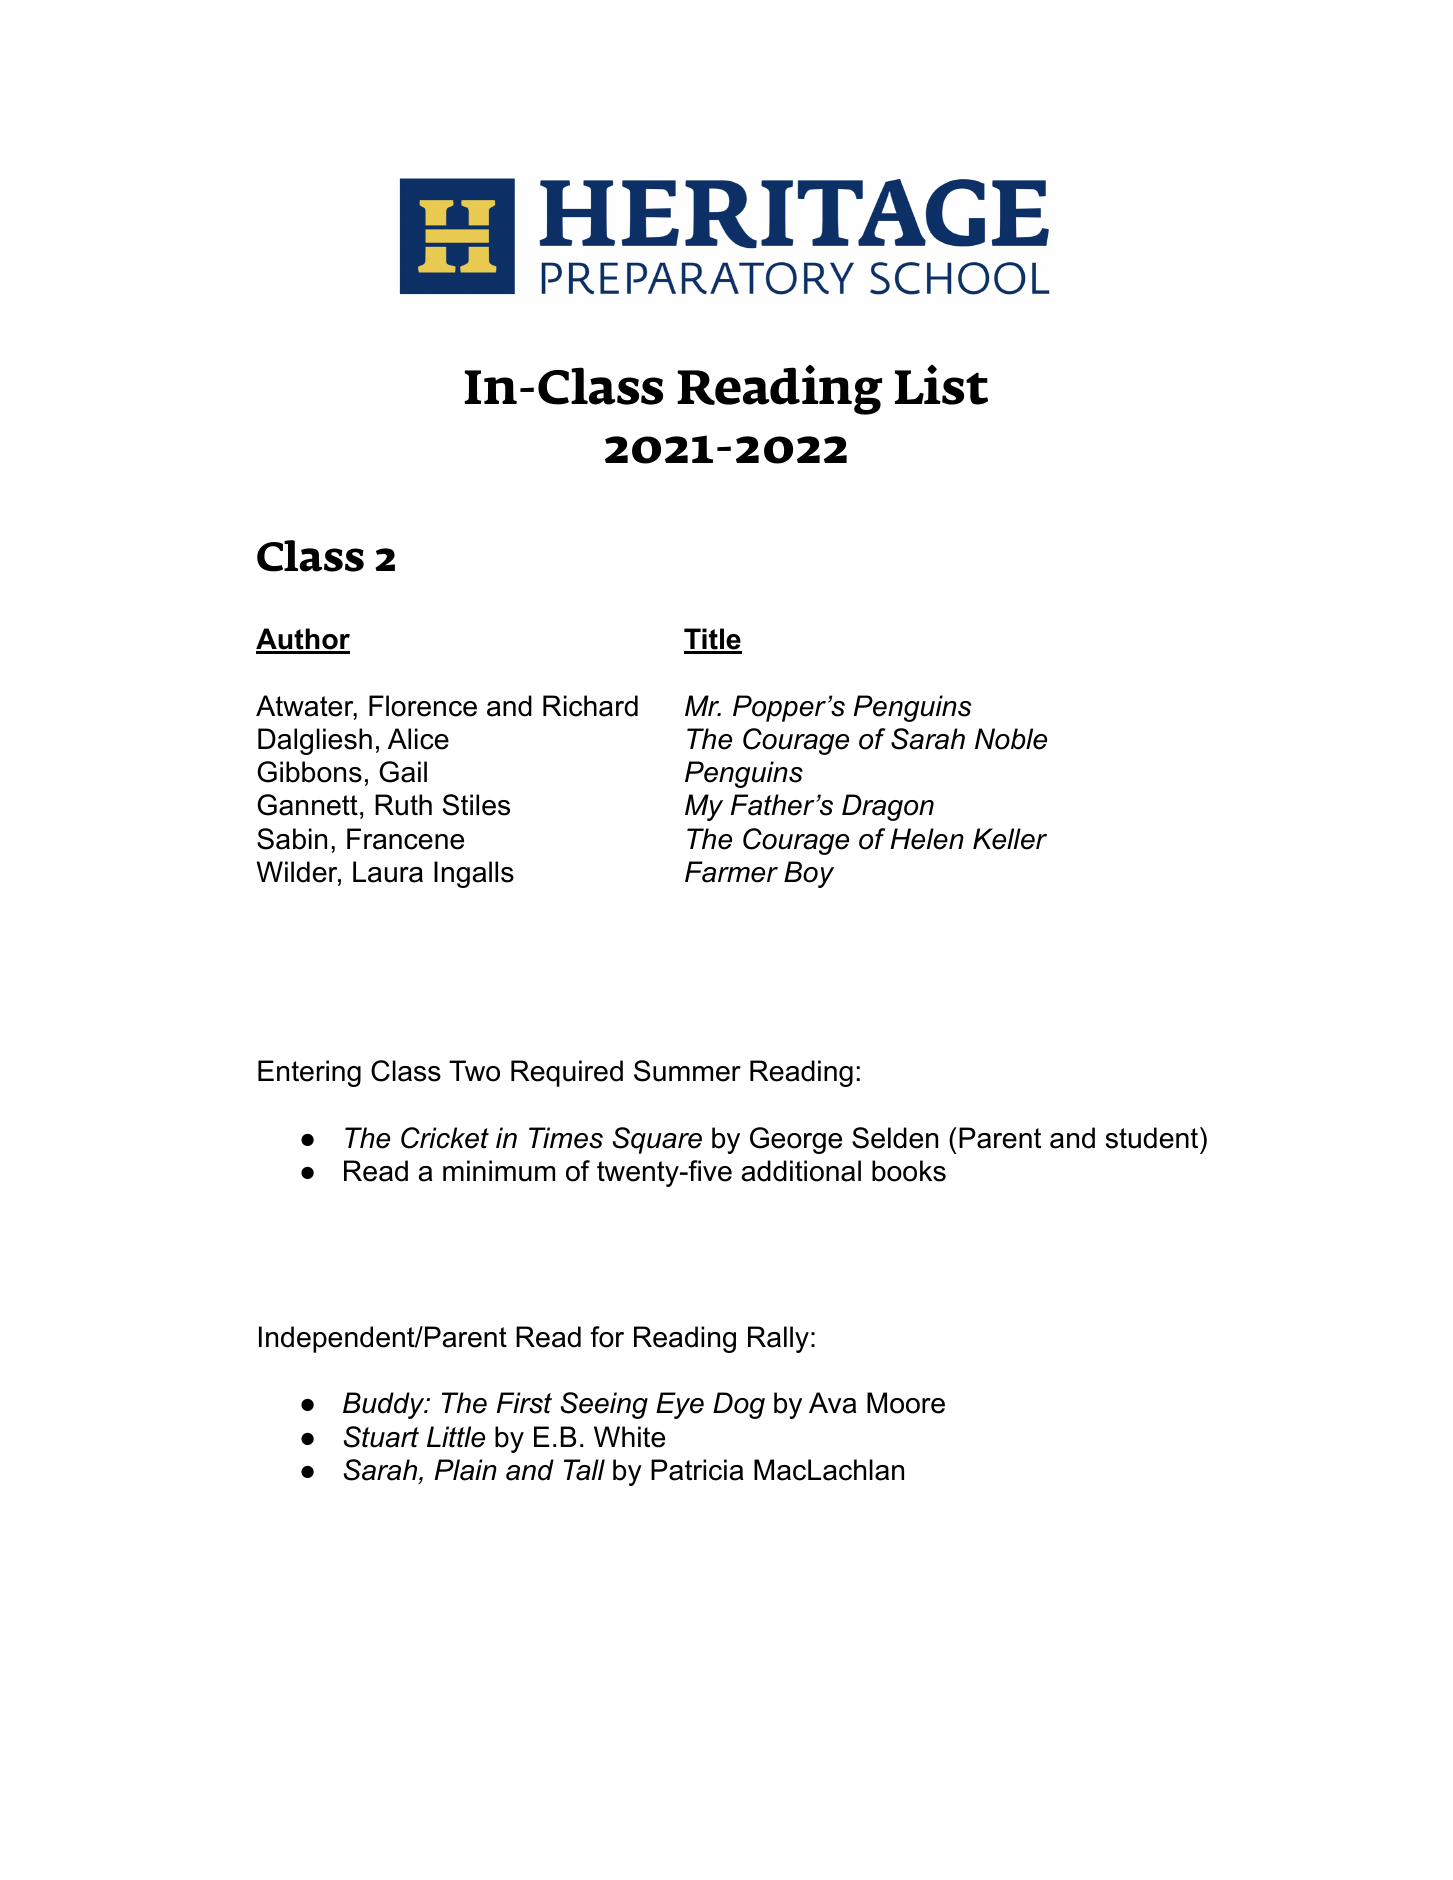  Describe the element at coordinates (1010, 839) in the document. I see `Keller` at that location.
